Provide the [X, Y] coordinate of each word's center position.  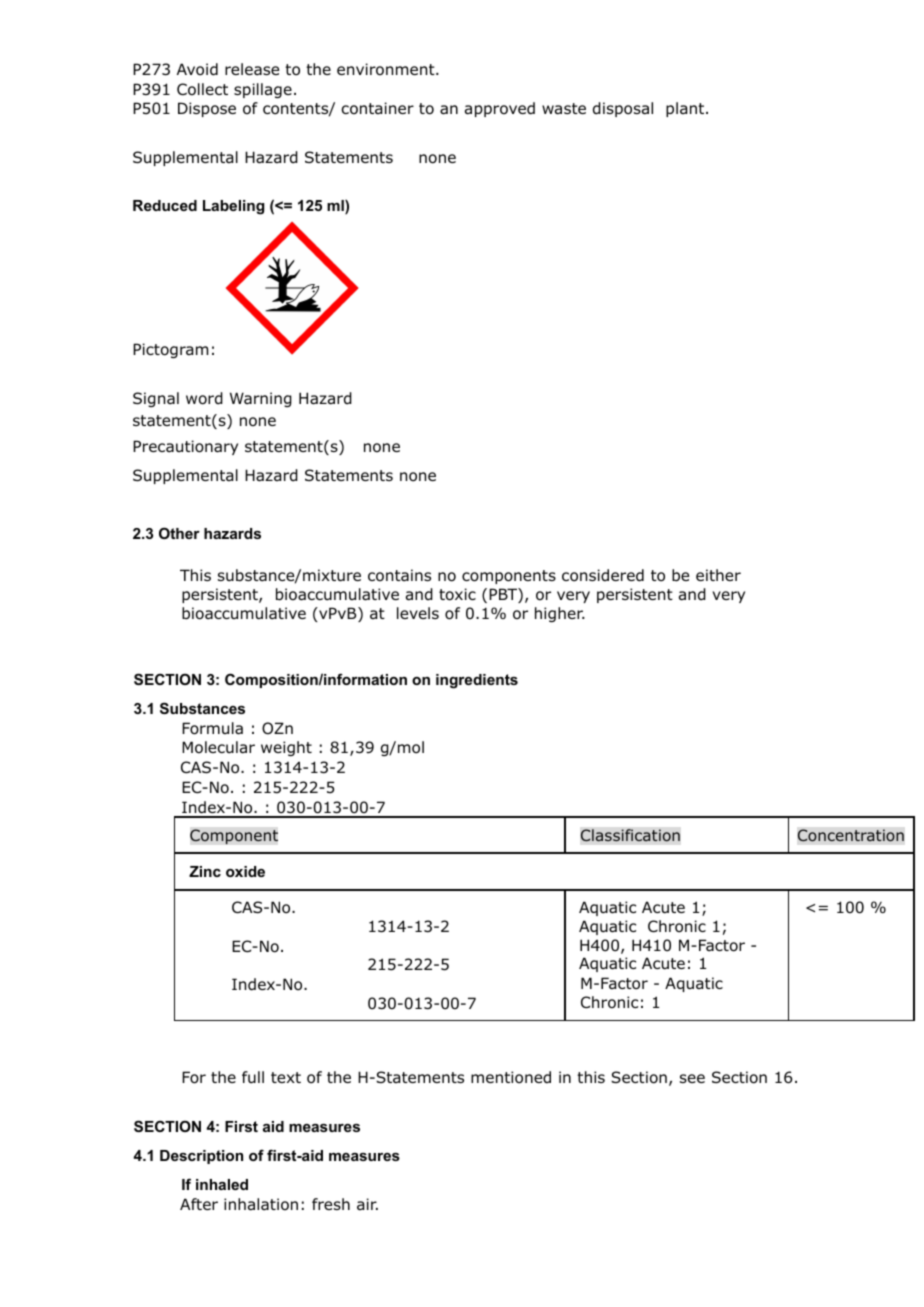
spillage [263, 90]
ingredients [477, 681]
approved [500, 109]
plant [686, 109]
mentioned [511, 1077]
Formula [212, 728]
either [718, 575]
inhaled [222, 1184]
